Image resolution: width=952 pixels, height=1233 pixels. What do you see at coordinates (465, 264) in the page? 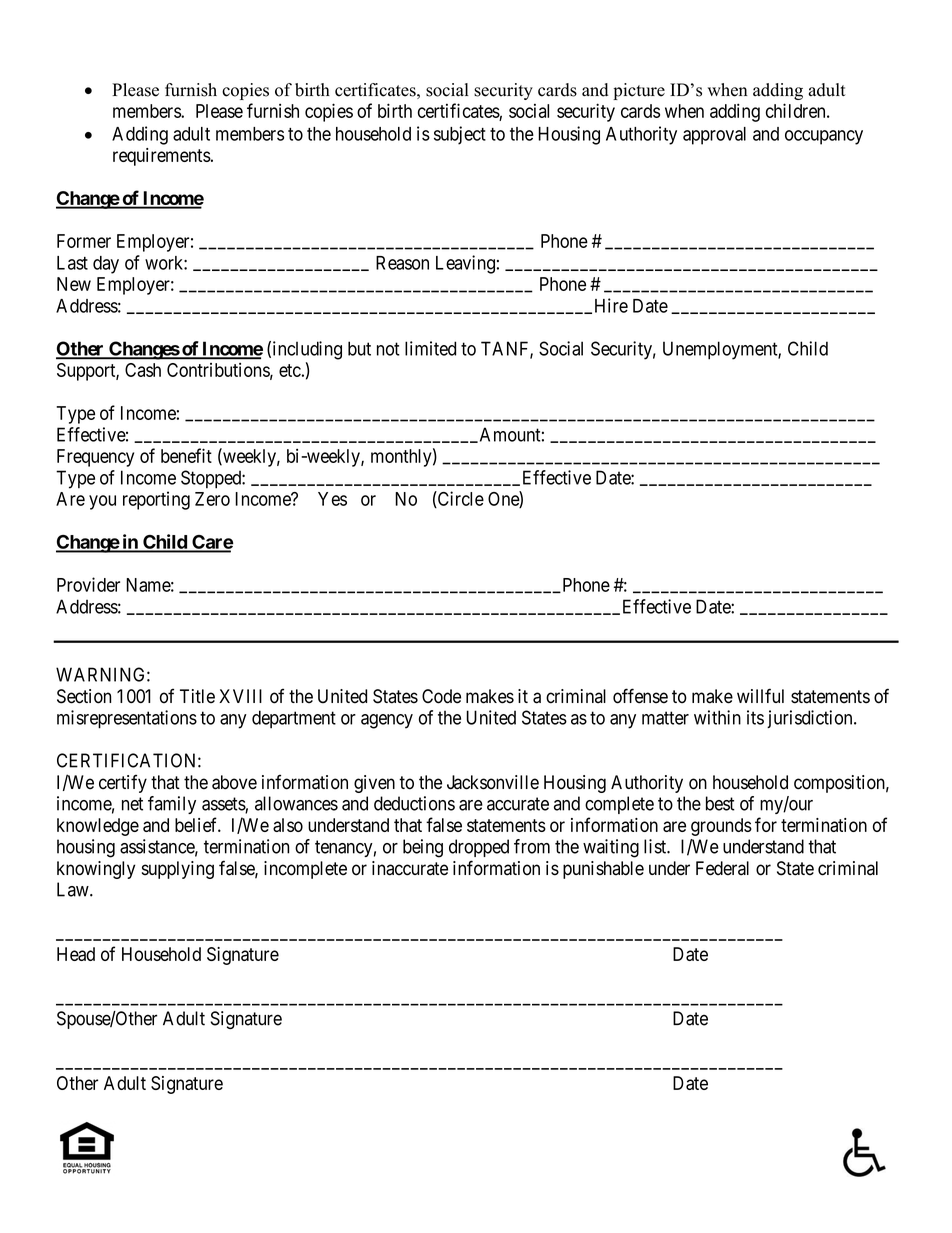
I see `Leaving` at bounding box center [465, 264].
